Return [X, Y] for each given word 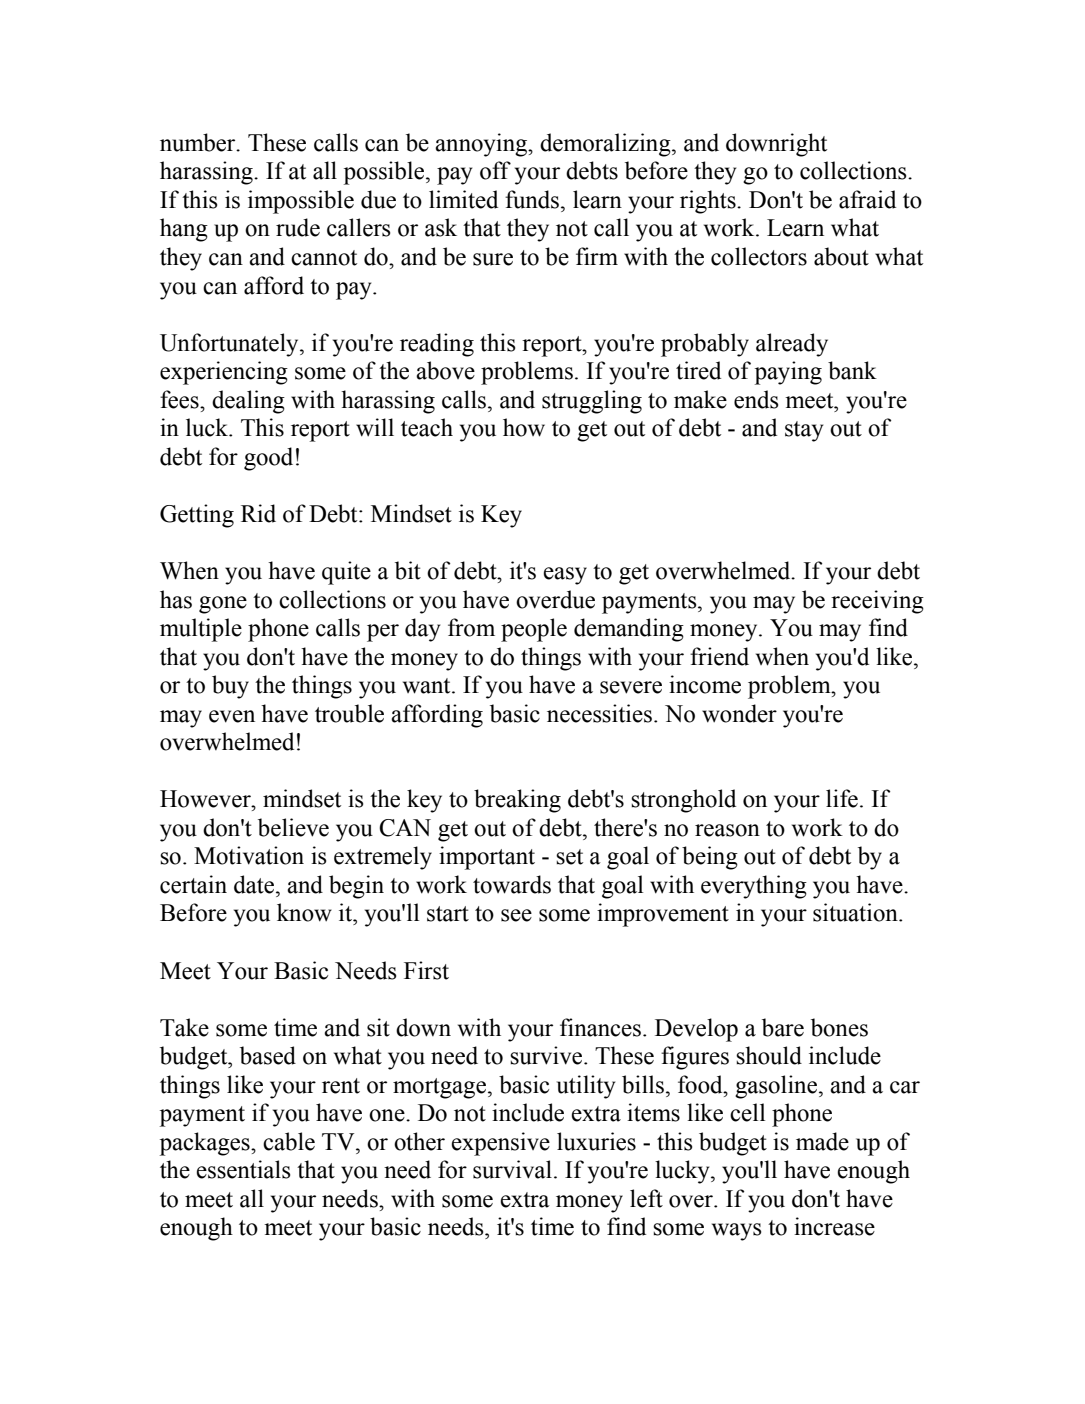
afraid [867, 199]
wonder [739, 713]
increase [834, 1226]
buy [230, 687]
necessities [599, 713]
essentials [243, 1169]
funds [532, 199]
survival [512, 1169]
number [199, 142]
